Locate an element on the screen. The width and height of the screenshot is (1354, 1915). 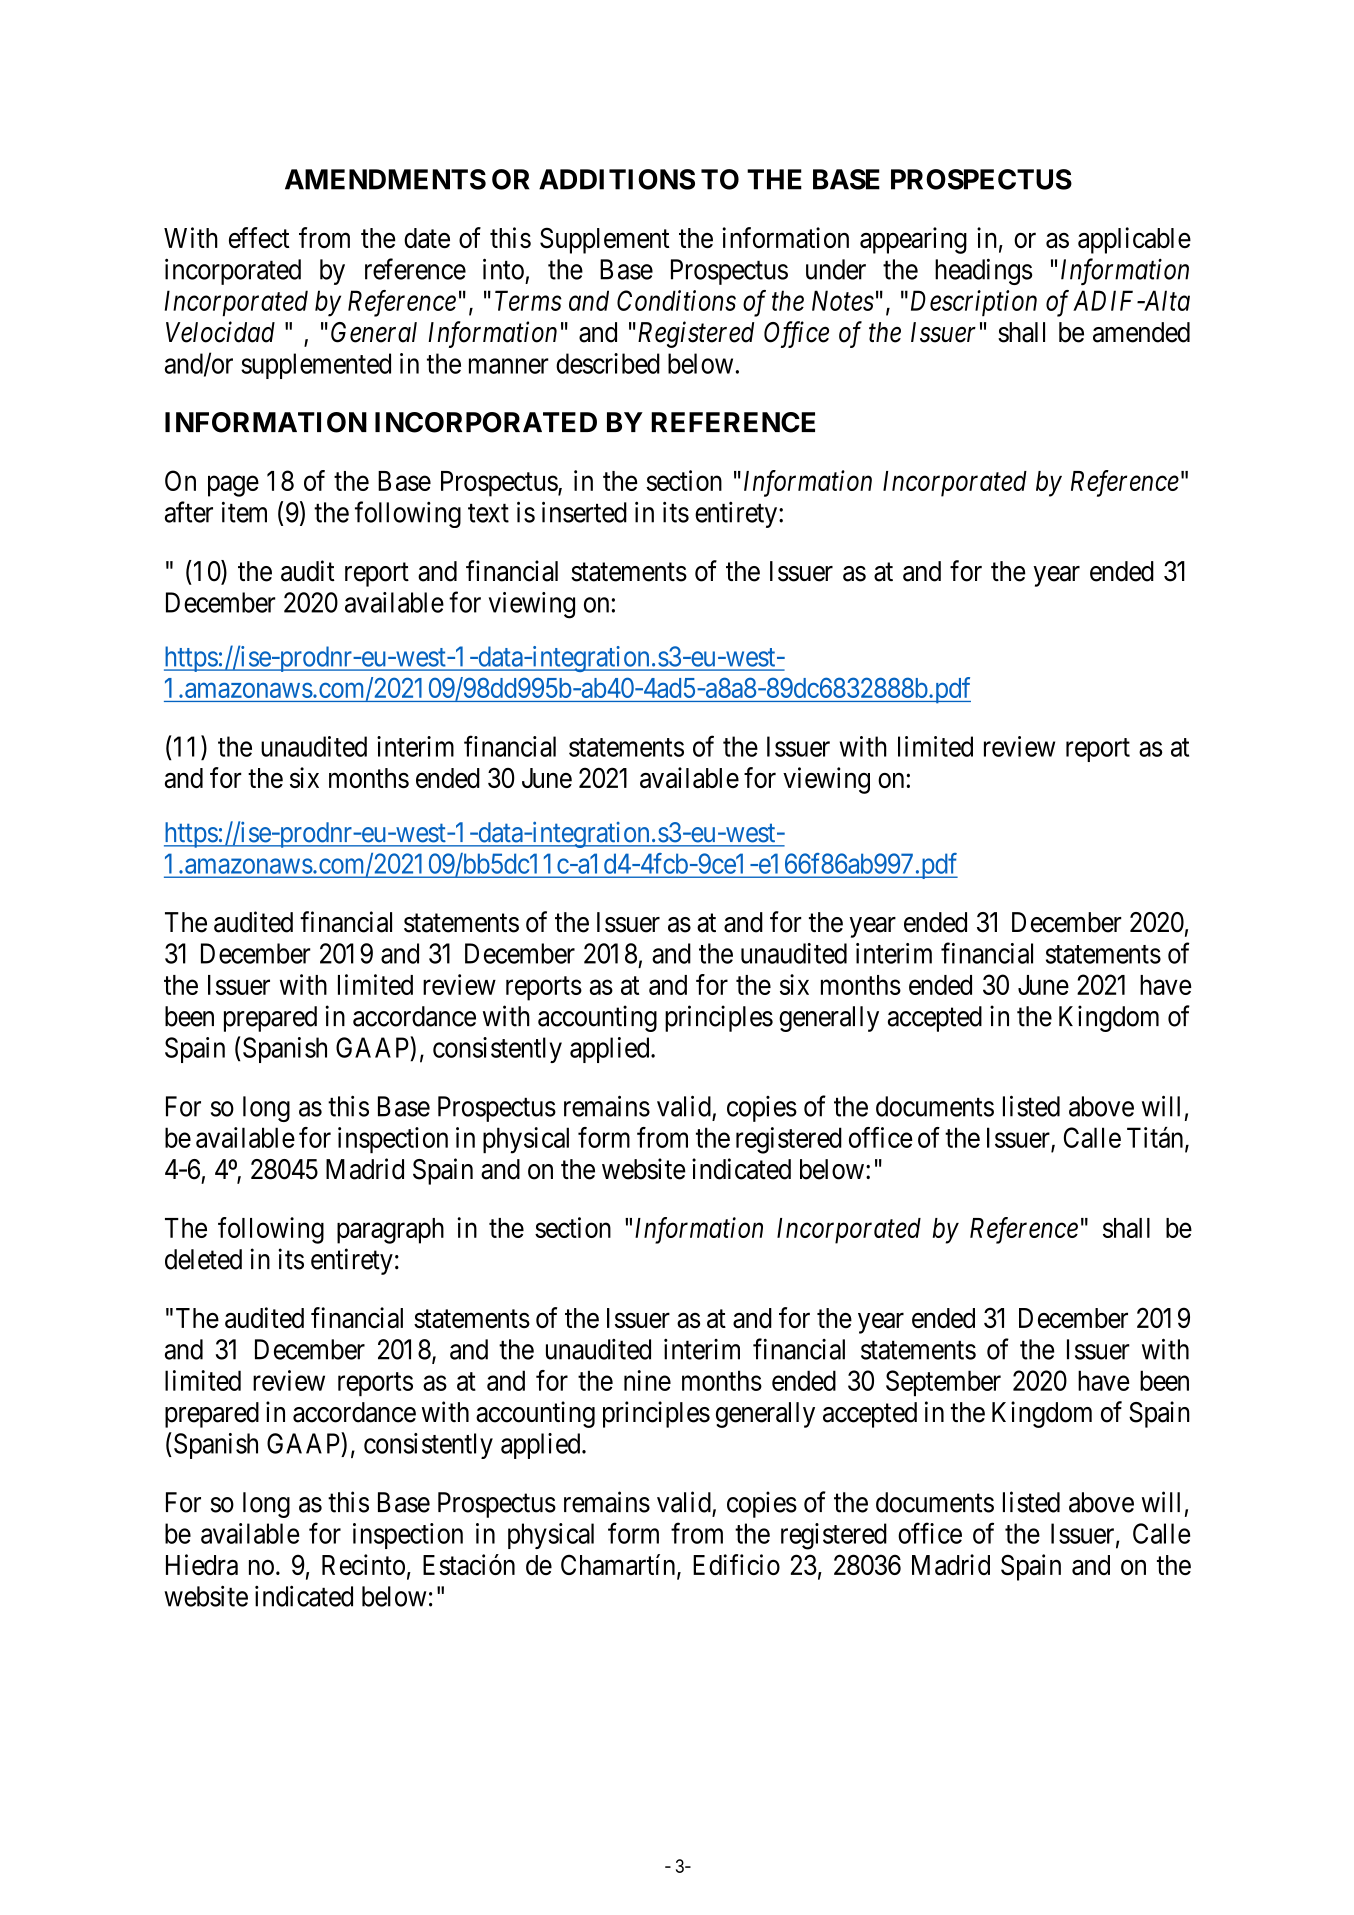
September is located at coordinates (943, 1383).
